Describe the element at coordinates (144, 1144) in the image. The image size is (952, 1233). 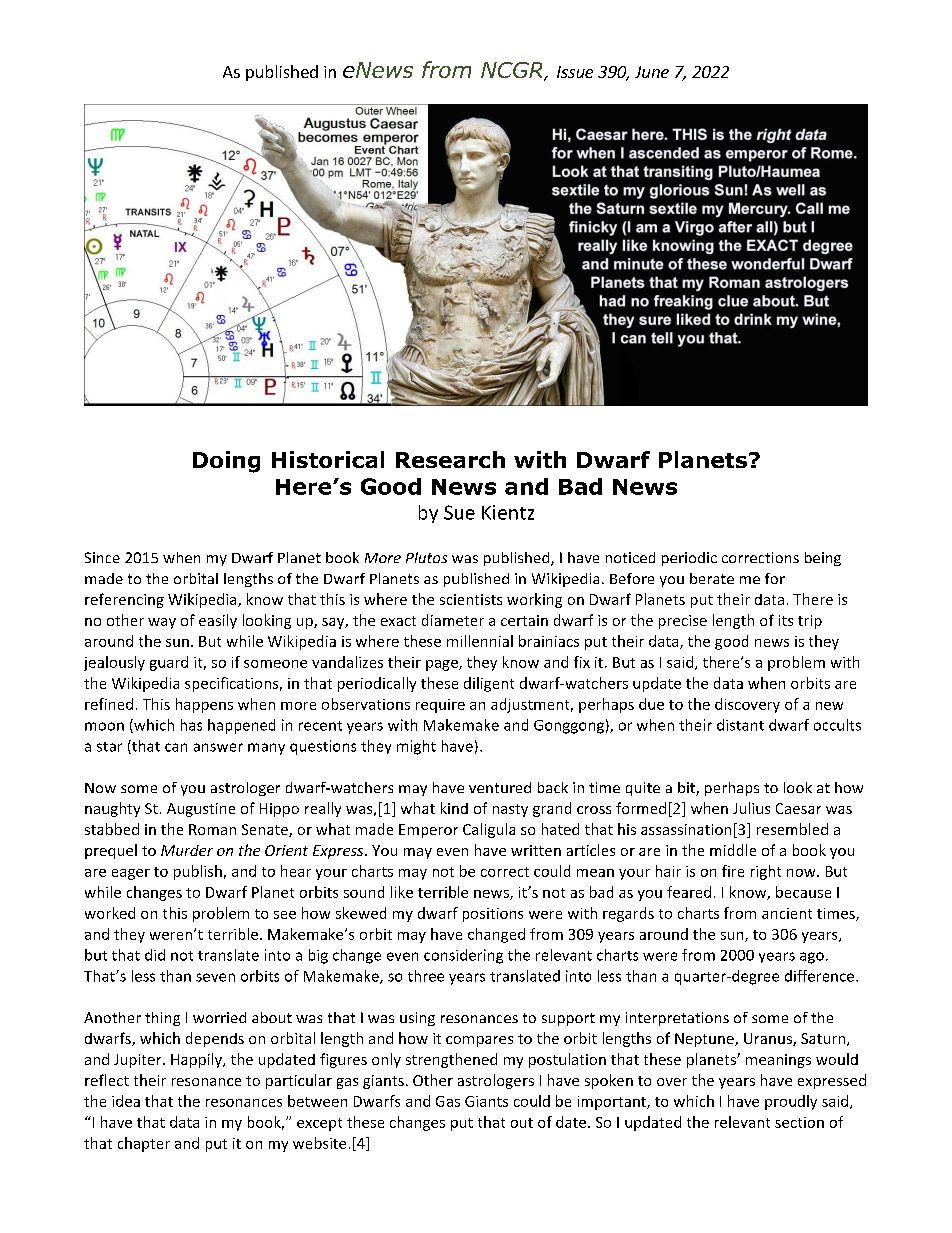
I see `chapter` at that location.
